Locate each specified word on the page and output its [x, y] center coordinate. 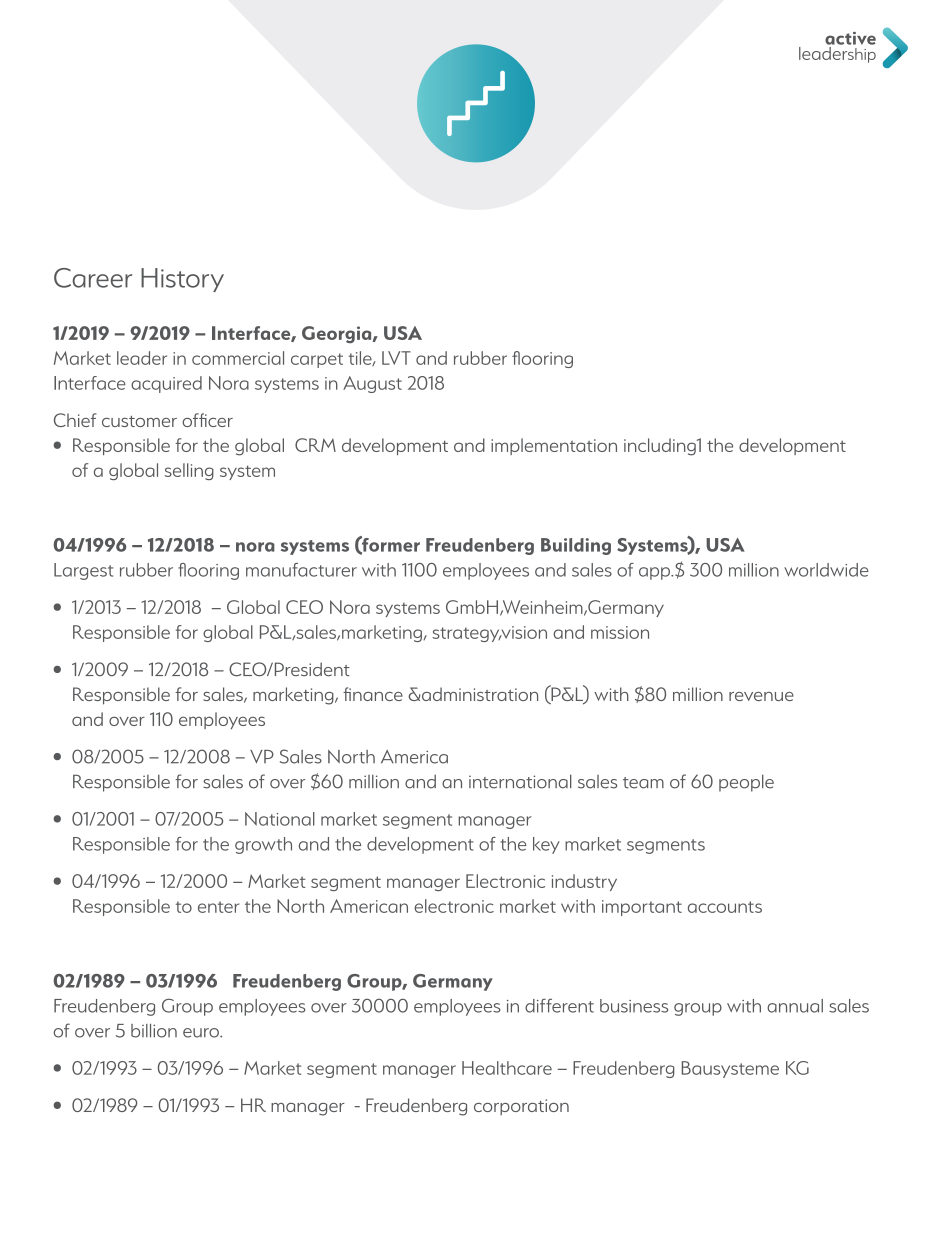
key [546, 845]
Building [576, 546]
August [372, 384]
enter [218, 907]
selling [189, 471]
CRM [315, 445]
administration [479, 694]
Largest [83, 571]
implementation [554, 446]
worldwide [826, 570]
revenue [761, 696]
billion [154, 1031]
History [182, 280]
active [850, 38]
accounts [725, 907]
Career [93, 278]
